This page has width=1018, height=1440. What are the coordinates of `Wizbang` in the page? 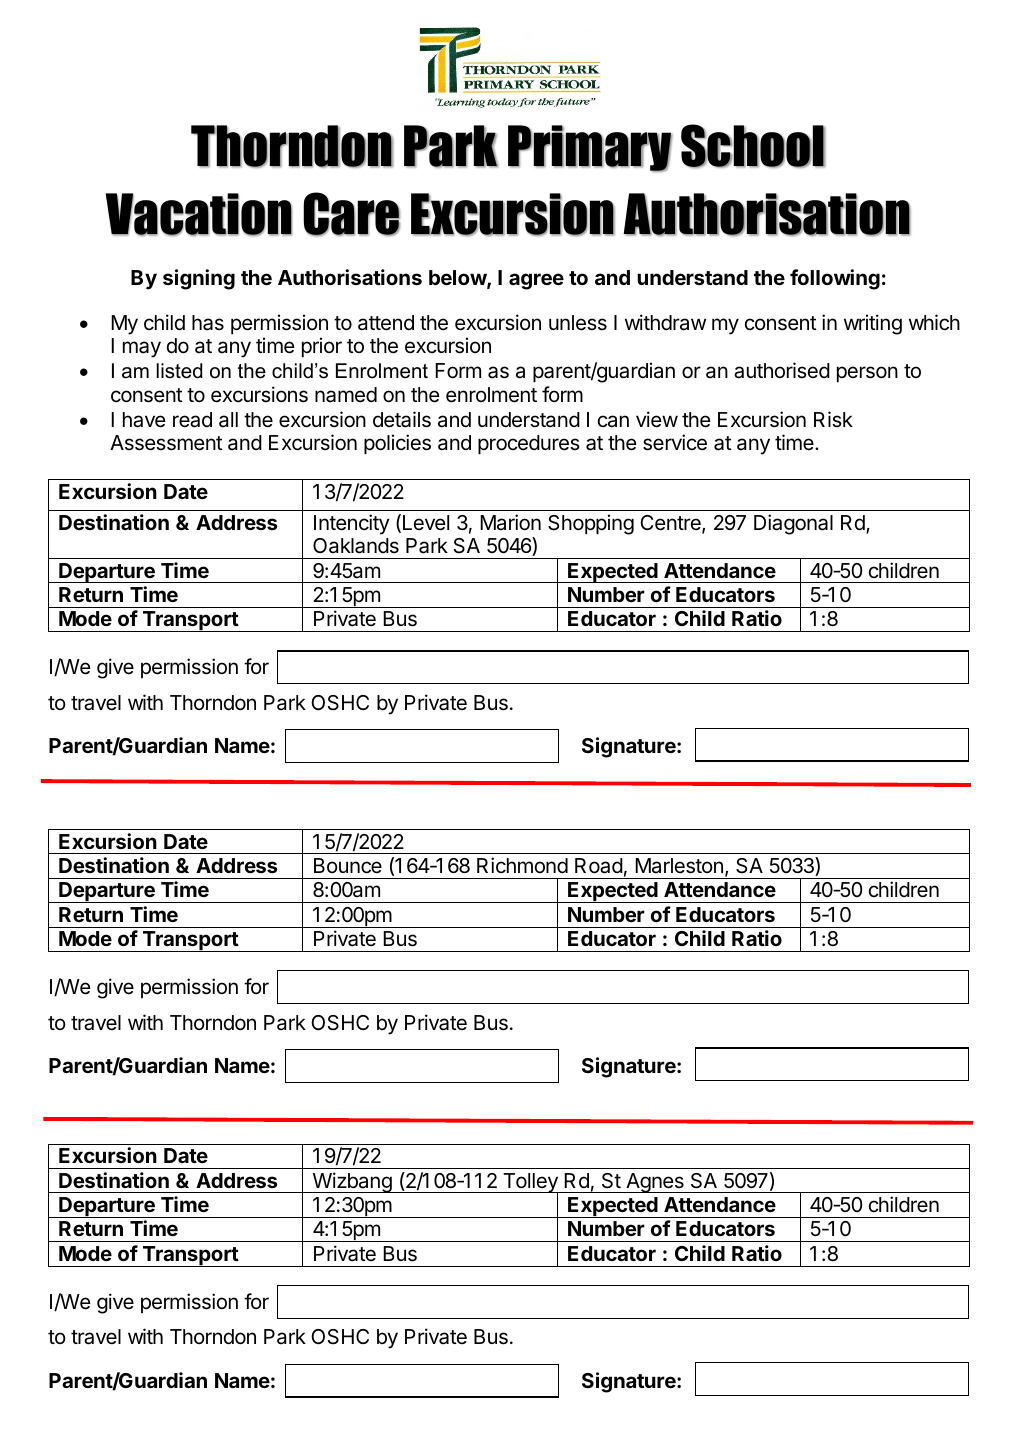 It's located at (352, 1182).
